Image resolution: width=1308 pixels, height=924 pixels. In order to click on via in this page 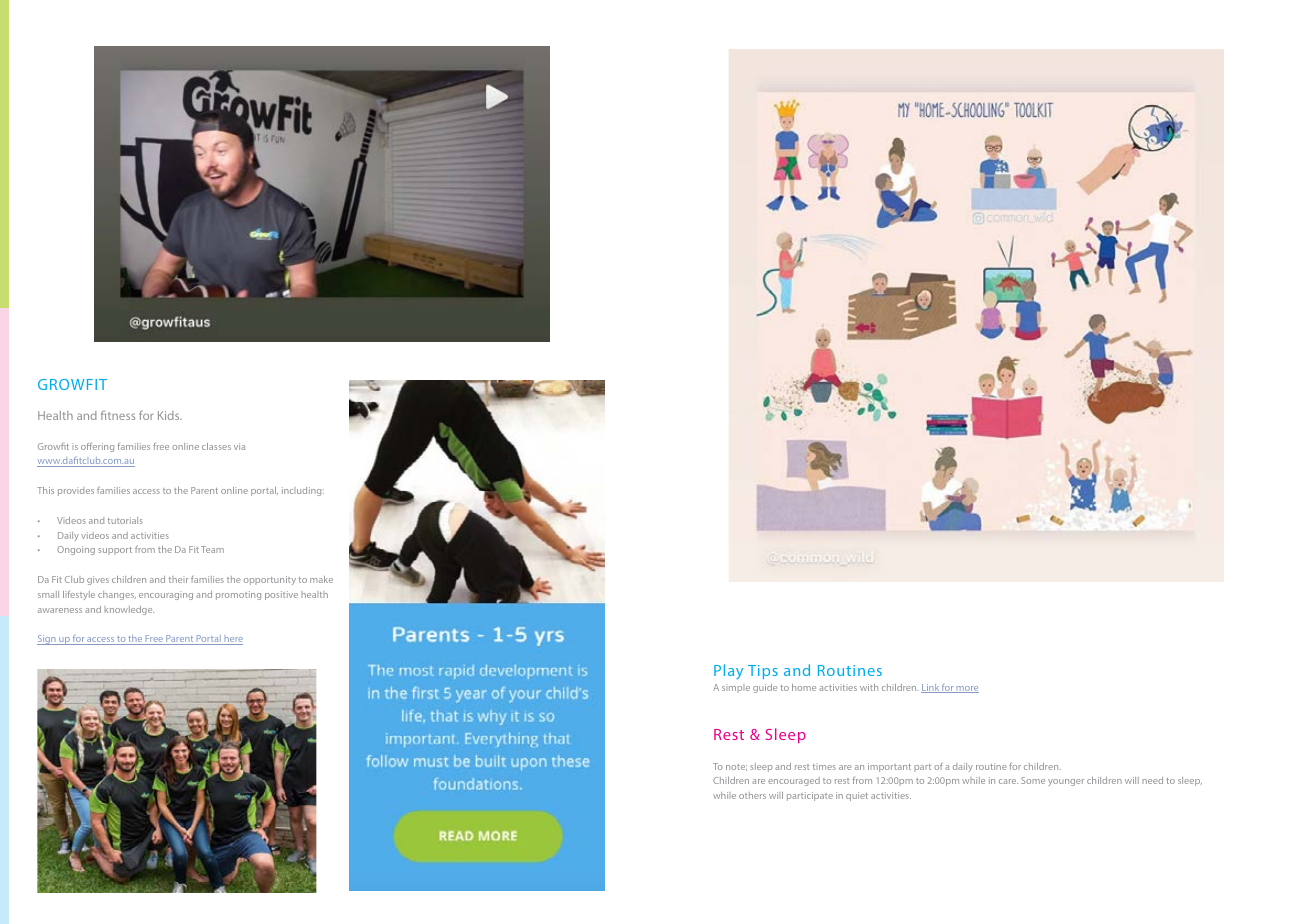, I will do `click(239, 446)`.
